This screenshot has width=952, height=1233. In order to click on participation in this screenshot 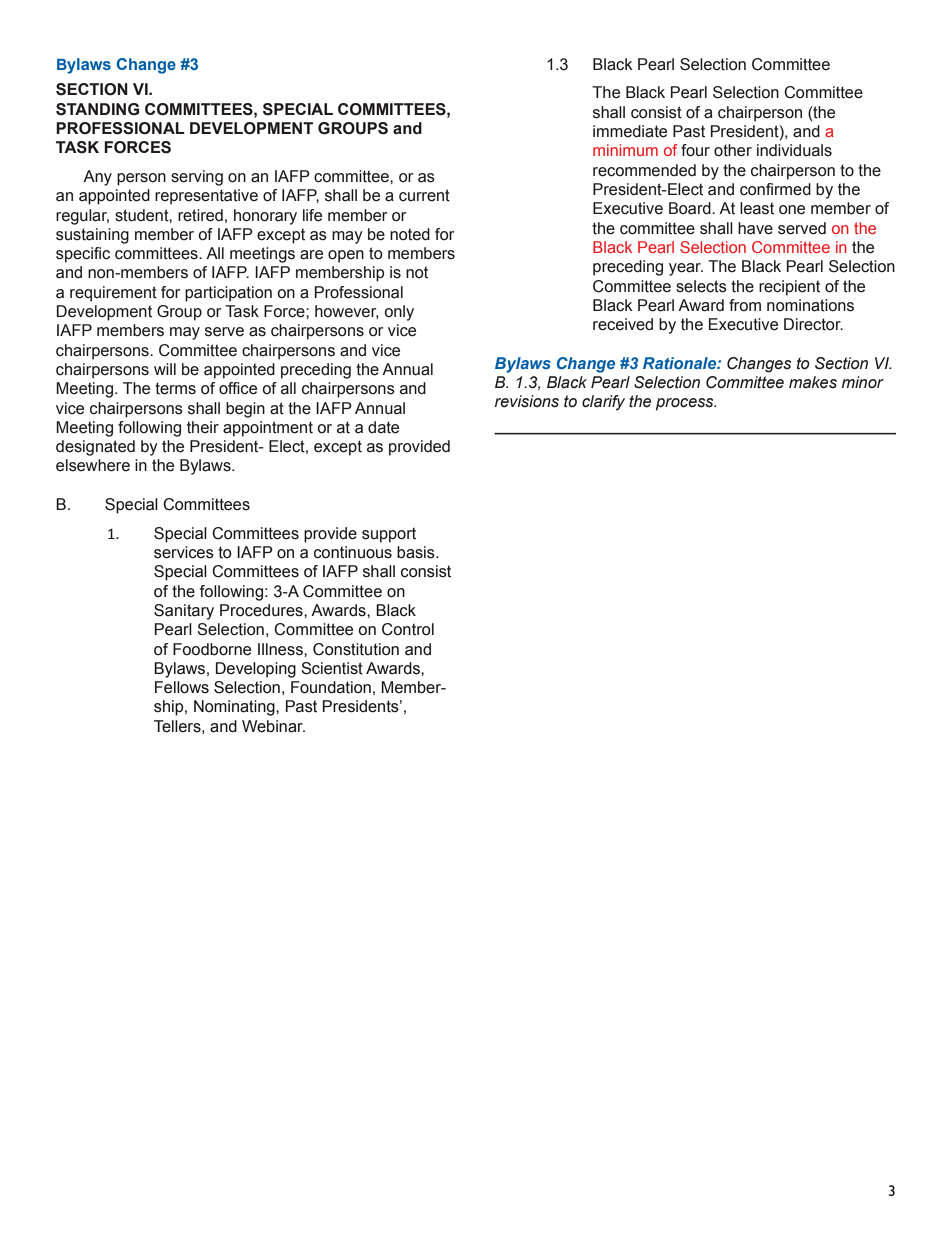, I will do `click(228, 294)`.
